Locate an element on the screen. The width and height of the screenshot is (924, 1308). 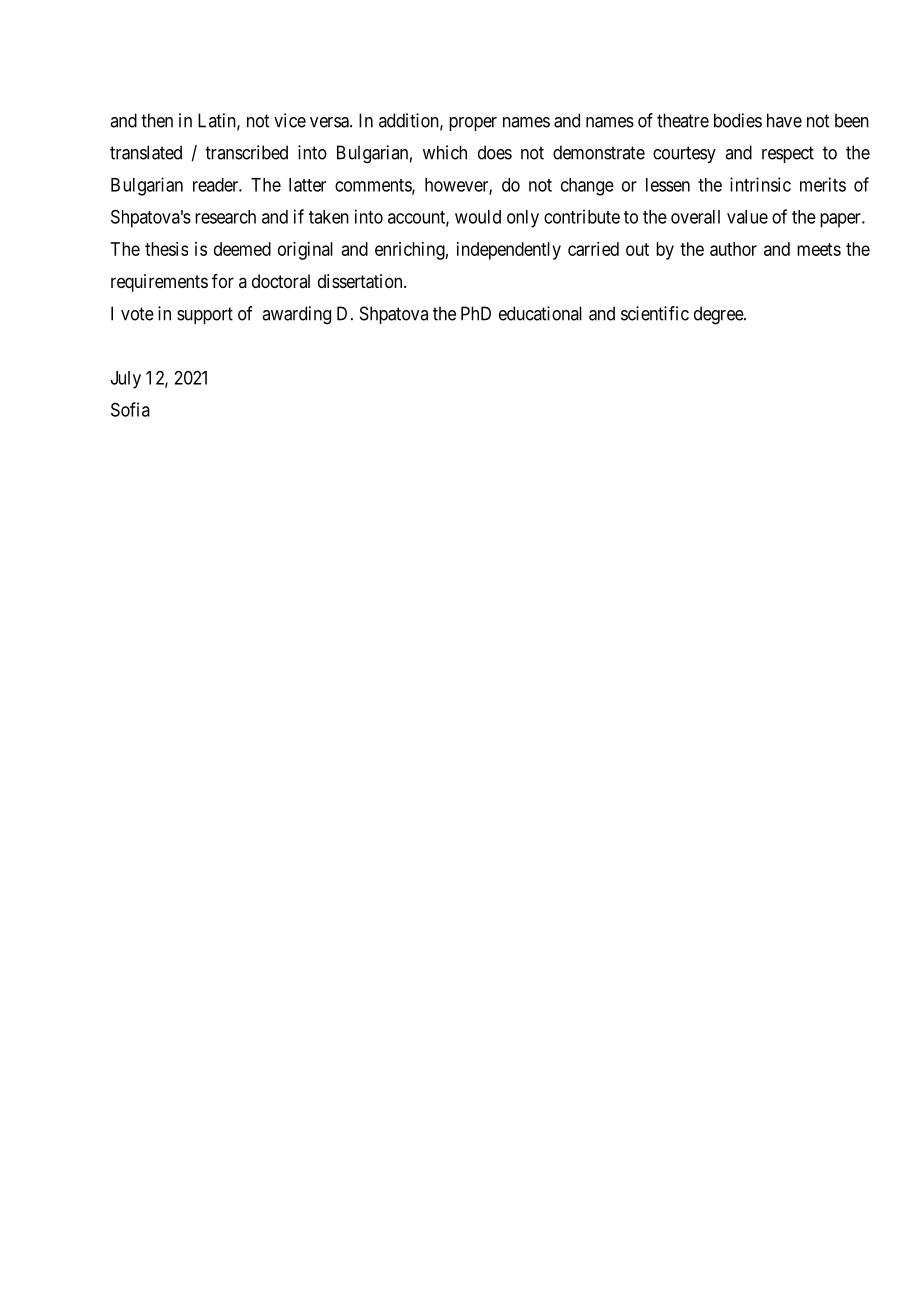
author is located at coordinates (733, 249).
